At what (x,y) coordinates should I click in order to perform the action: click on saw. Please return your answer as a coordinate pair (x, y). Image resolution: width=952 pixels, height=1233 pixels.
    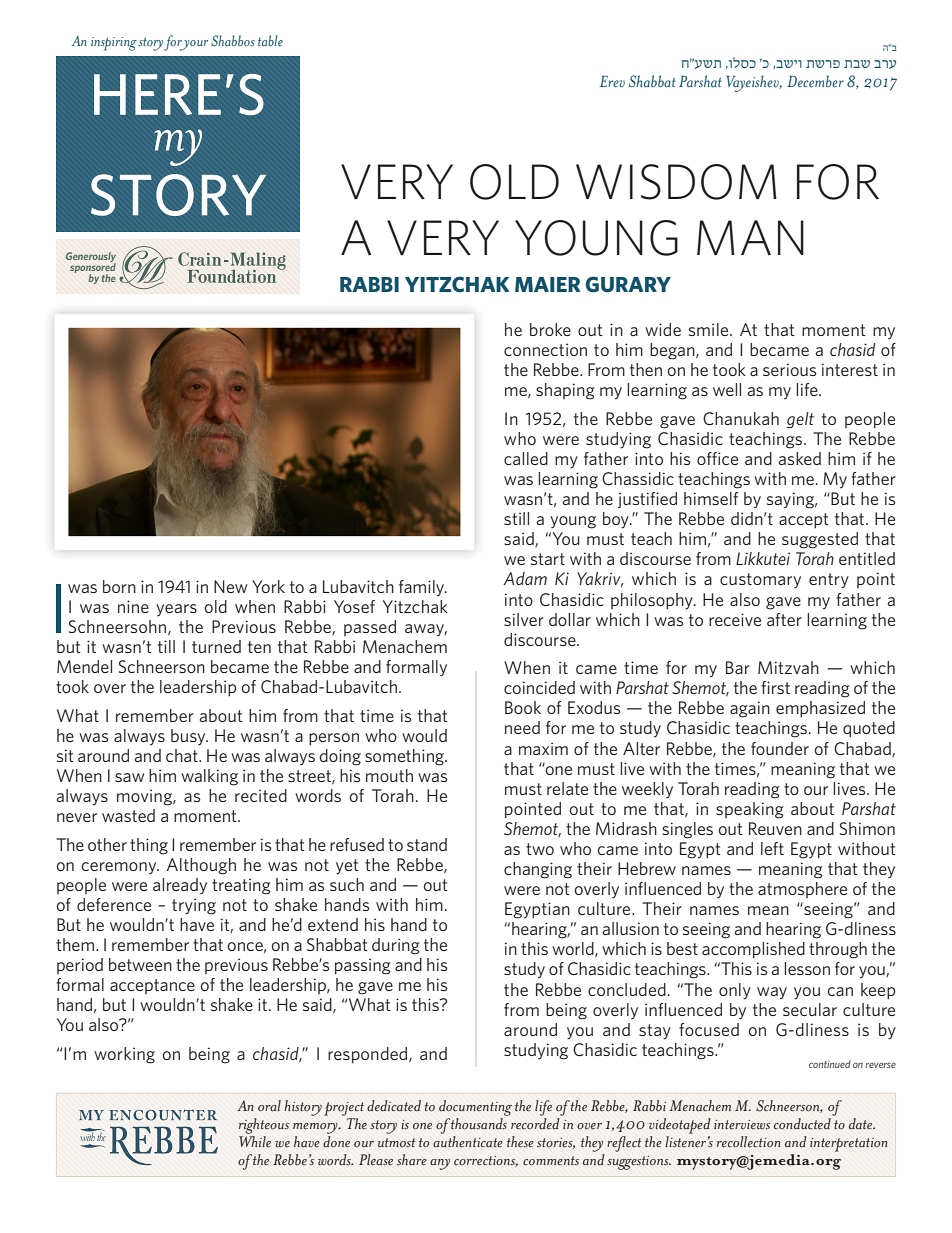
    Looking at the image, I should click on (129, 777).
